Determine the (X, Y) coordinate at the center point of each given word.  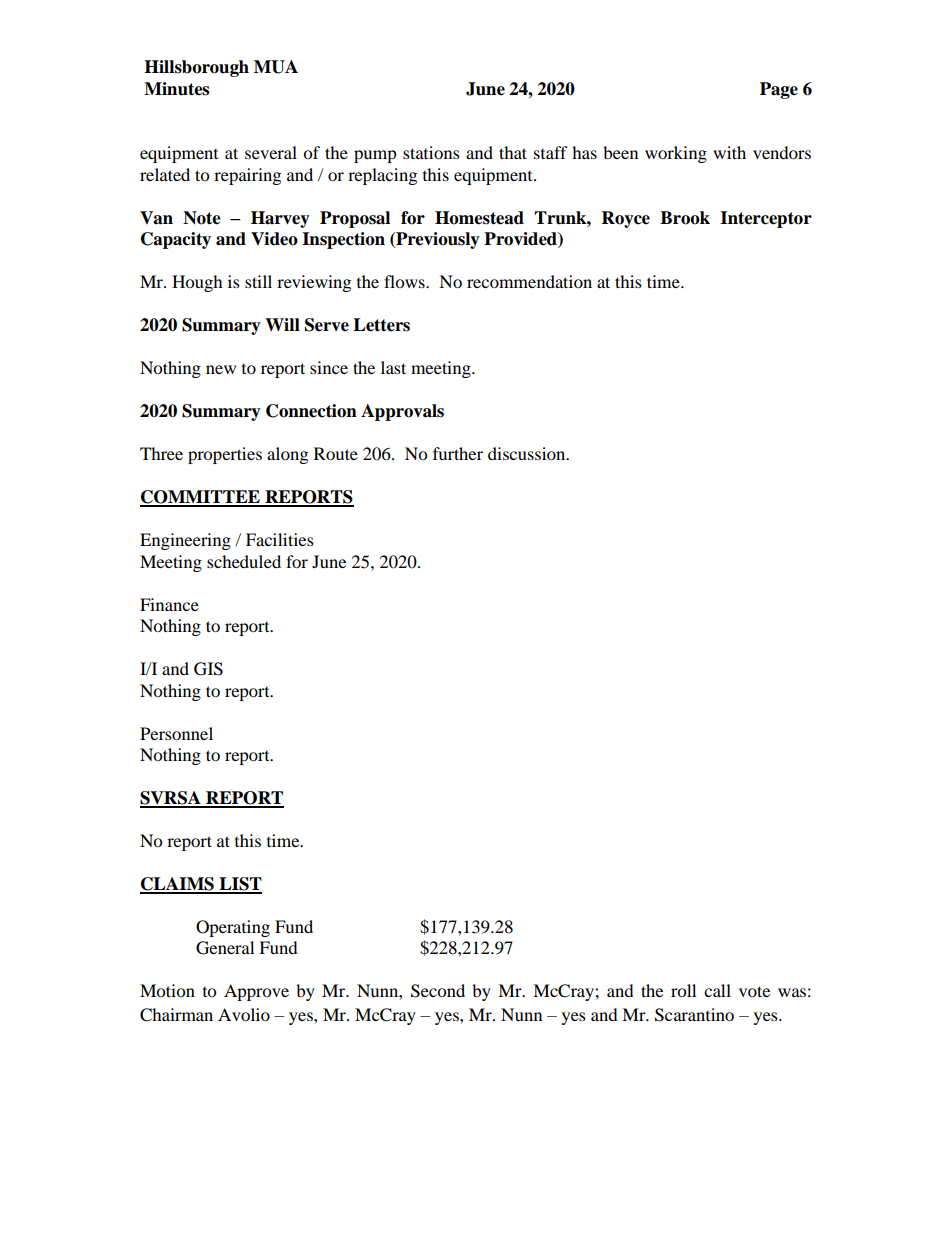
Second (438, 991)
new (221, 369)
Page (779, 90)
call (717, 990)
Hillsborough (196, 68)
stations (431, 152)
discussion (528, 453)
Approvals (402, 412)
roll (683, 990)
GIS (208, 669)
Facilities (280, 539)
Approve (256, 992)
